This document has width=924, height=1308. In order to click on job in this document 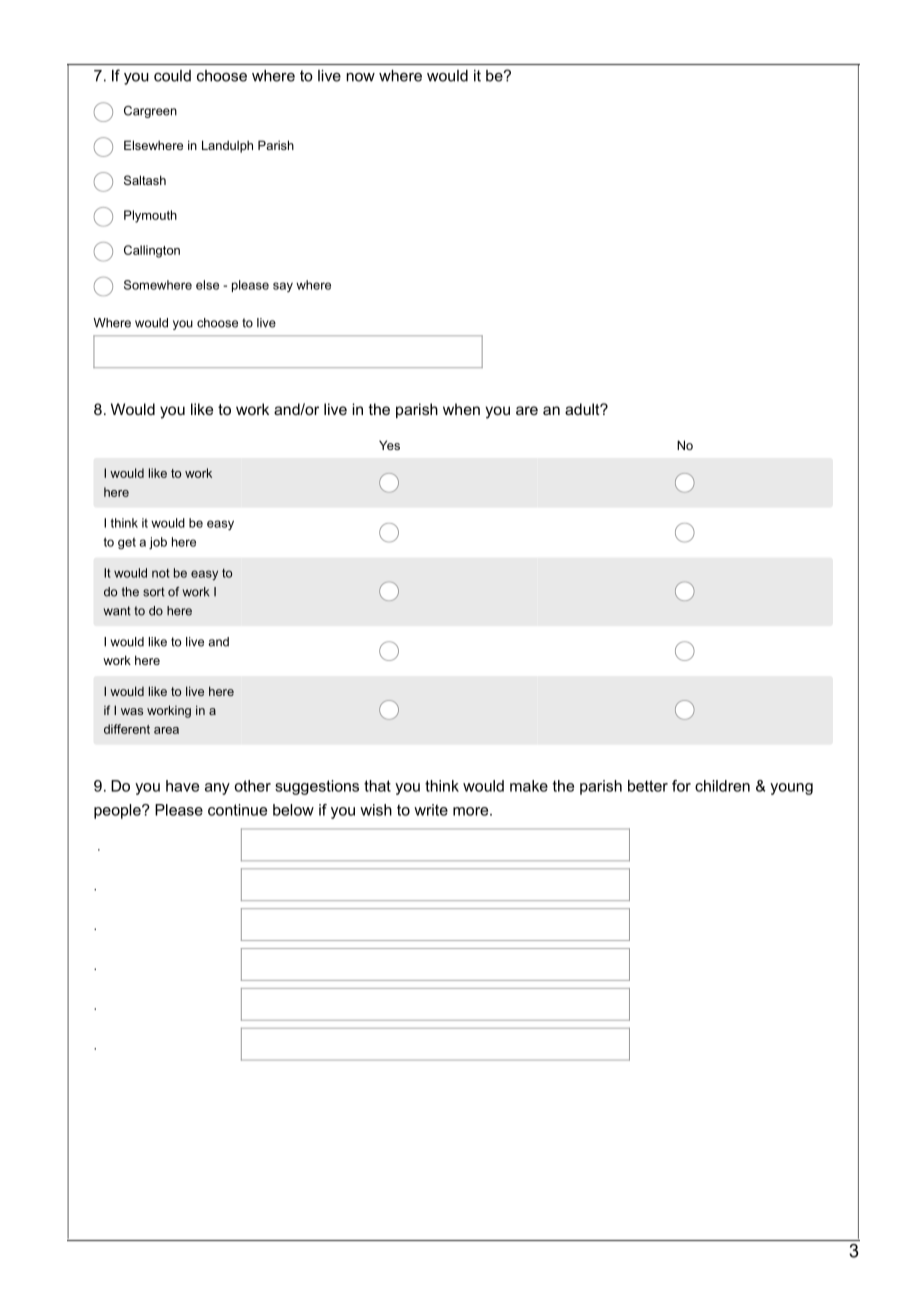, I will do `click(158, 543)`.
